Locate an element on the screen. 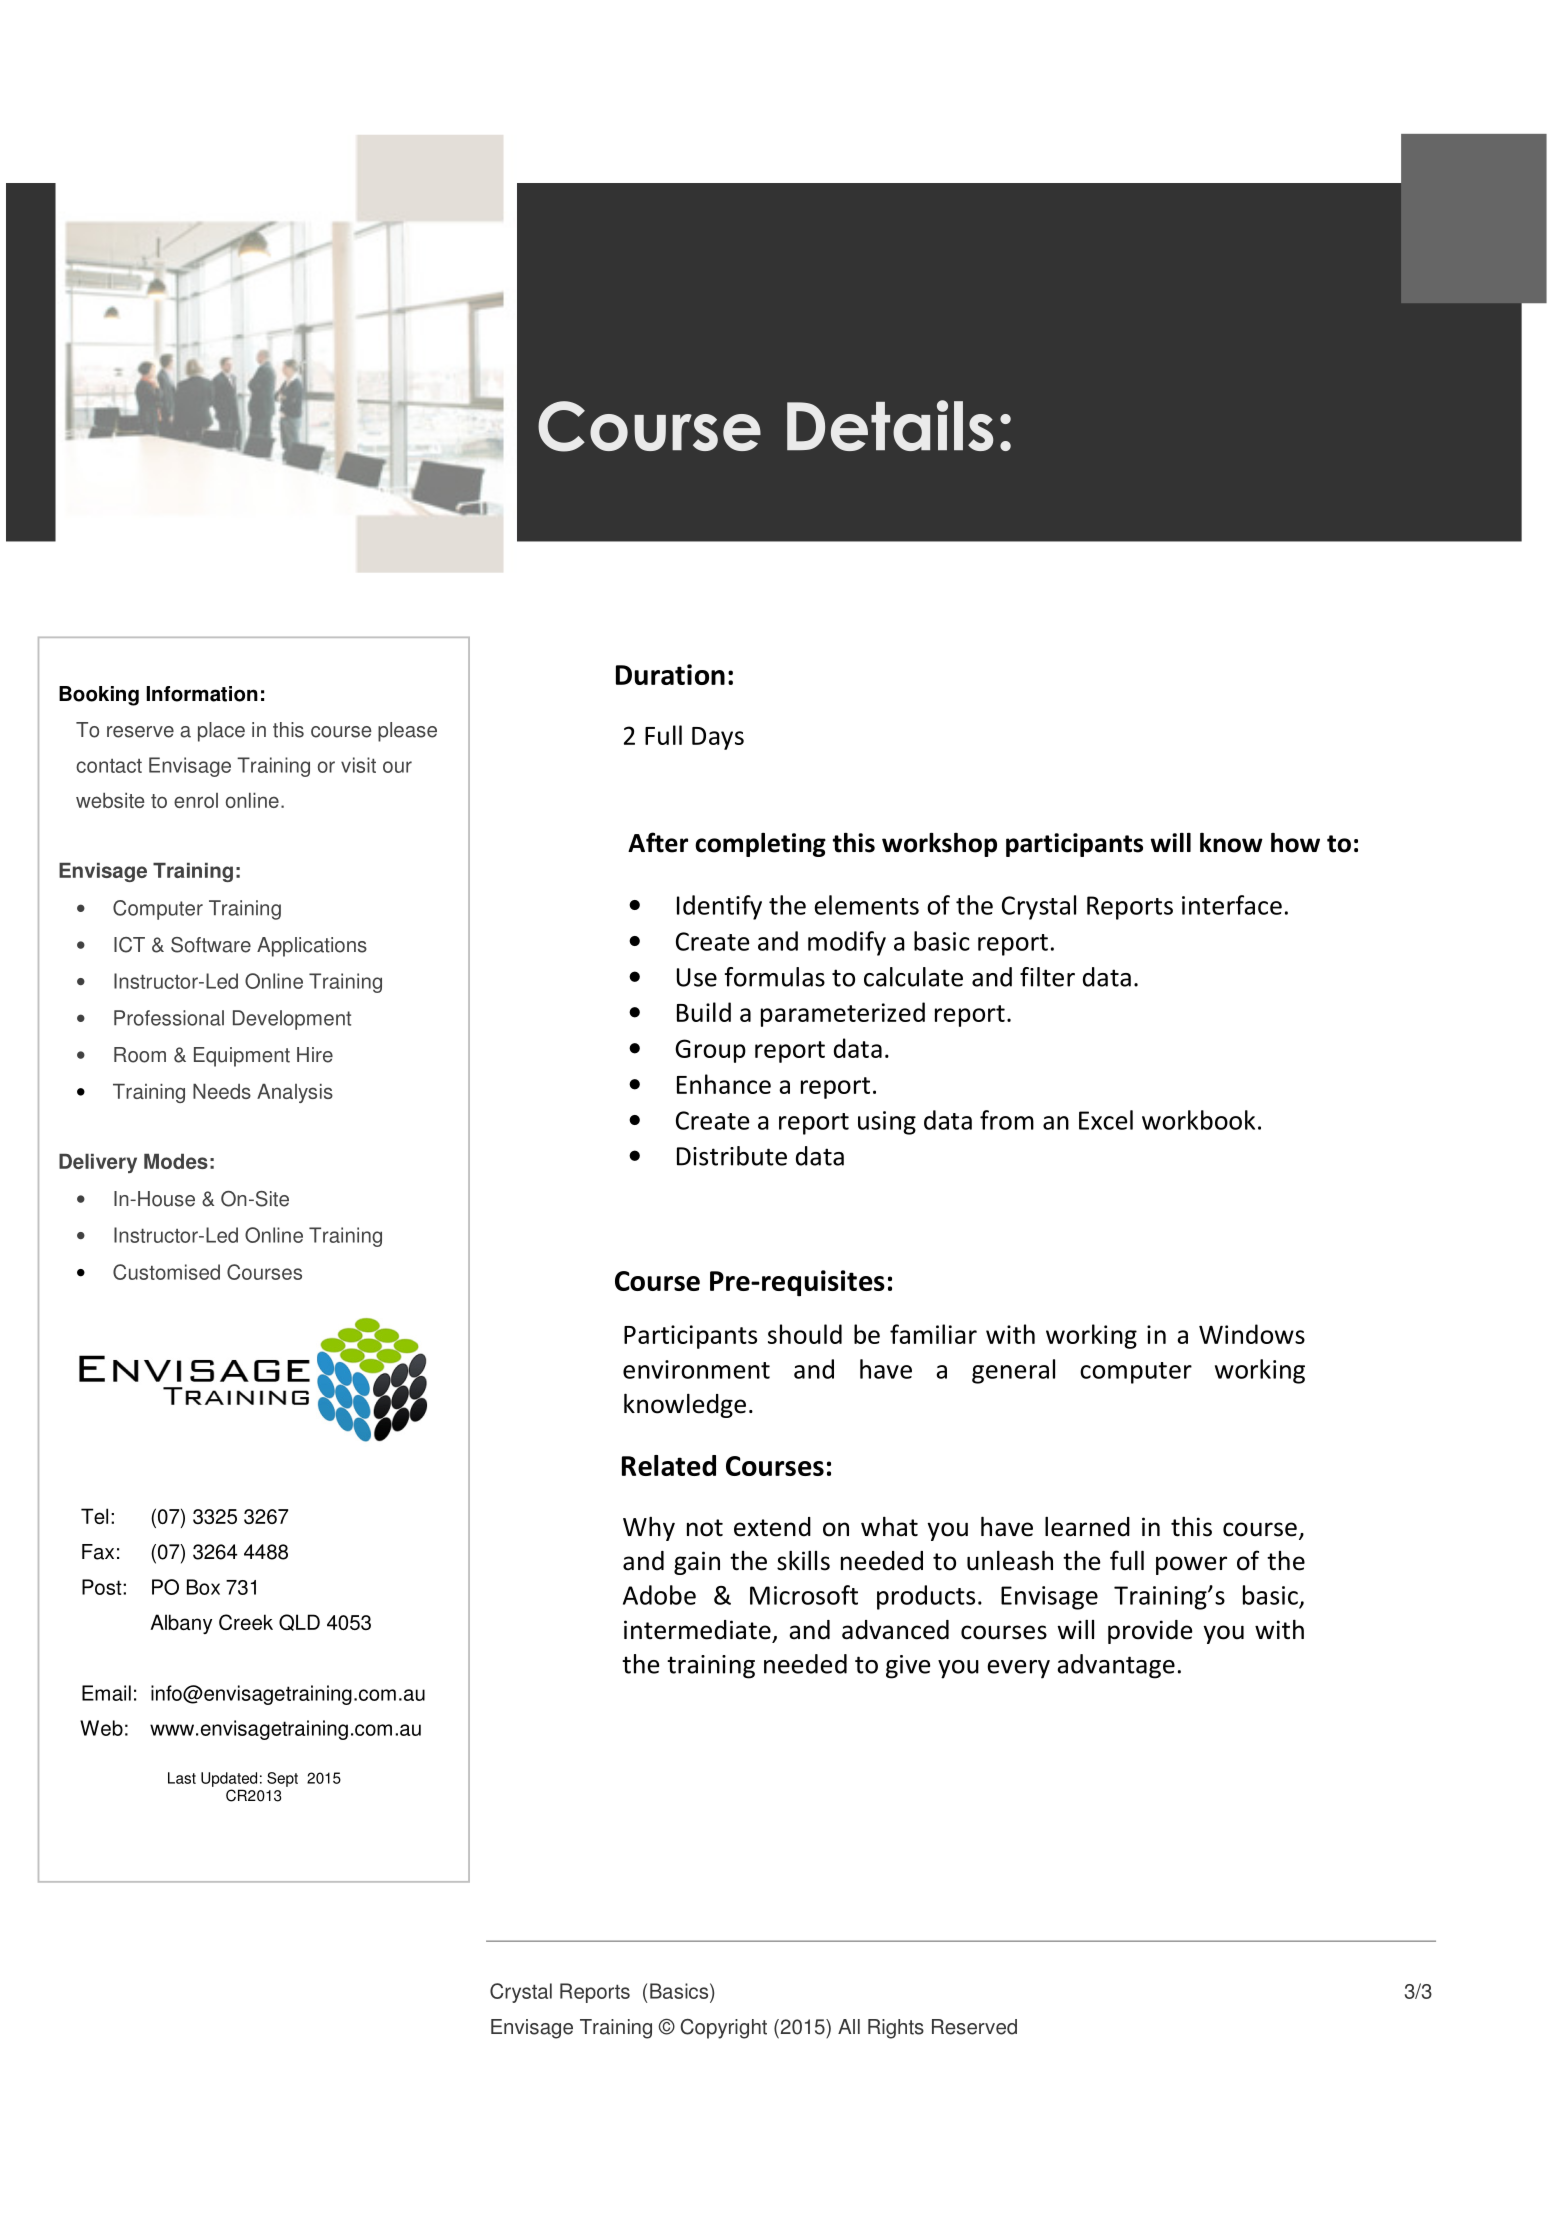 This screenshot has width=1564, height=2214. Tel is located at coordinates (94, 1516).
